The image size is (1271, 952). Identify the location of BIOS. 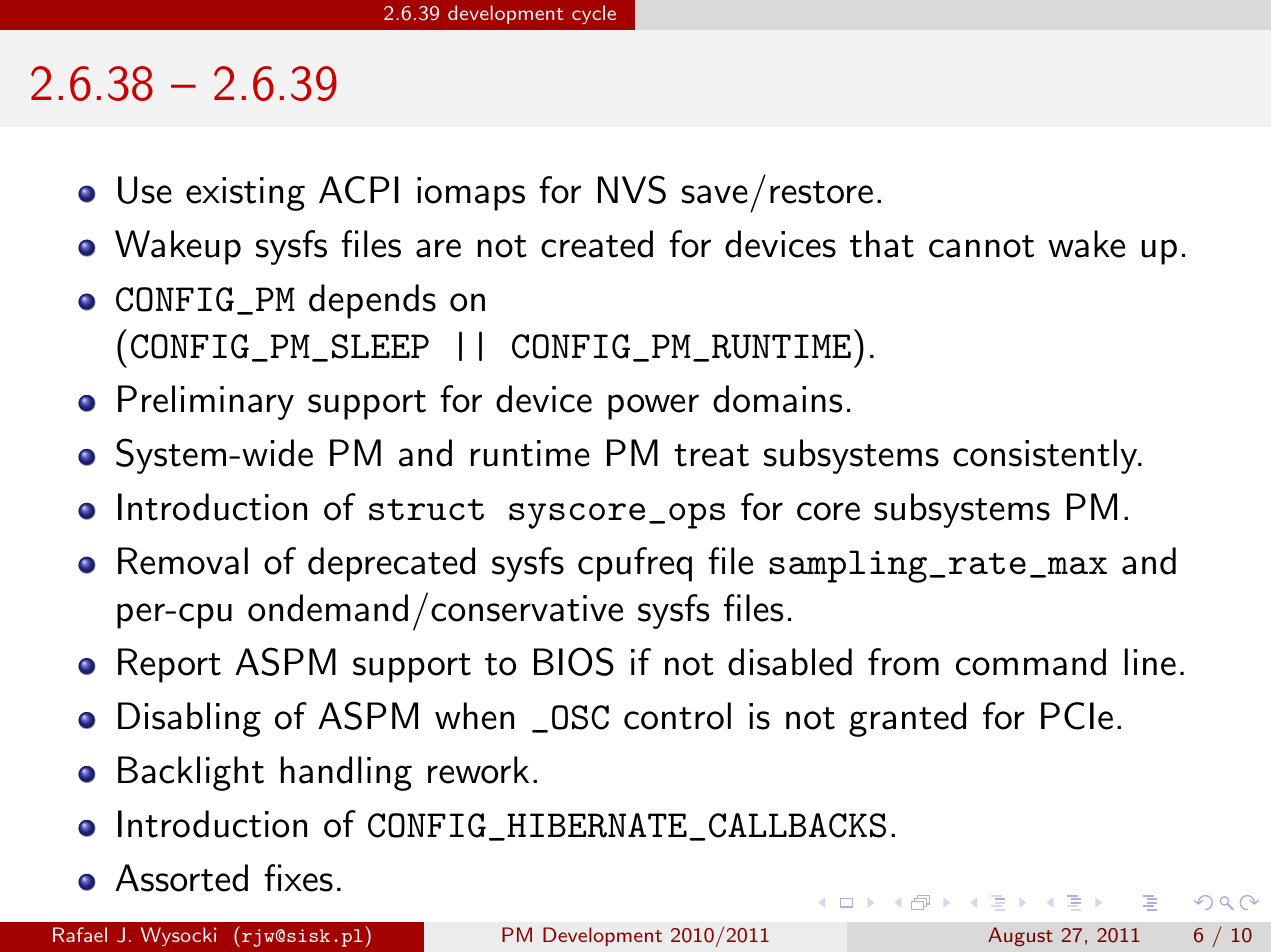
(574, 661).
